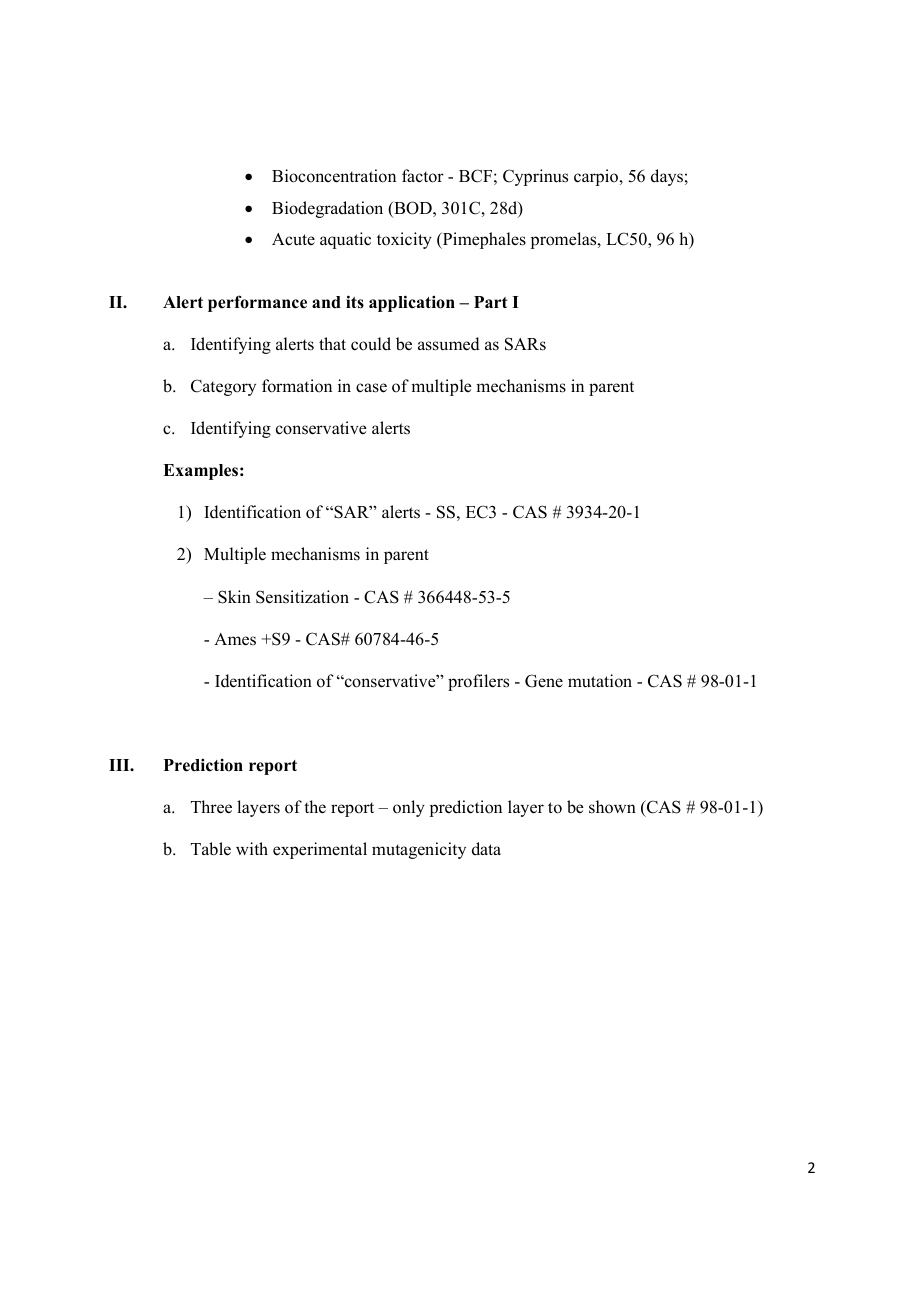 This page has height=1308, width=924. Describe the element at coordinates (252, 848) in the page. I see `with` at that location.
